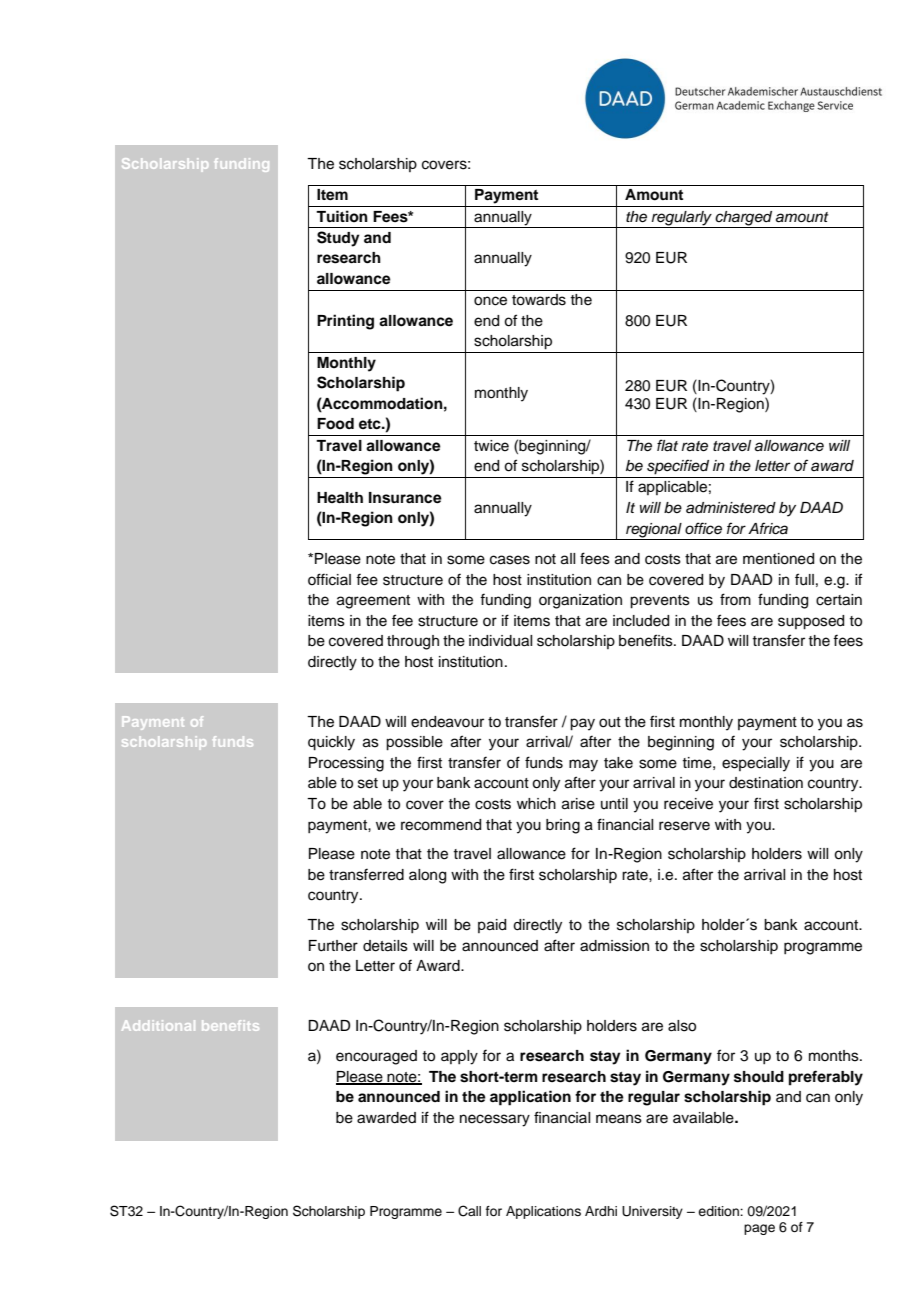  What do you see at coordinates (684, 826) in the page?
I see `reserve` at bounding box center [684, 826].
